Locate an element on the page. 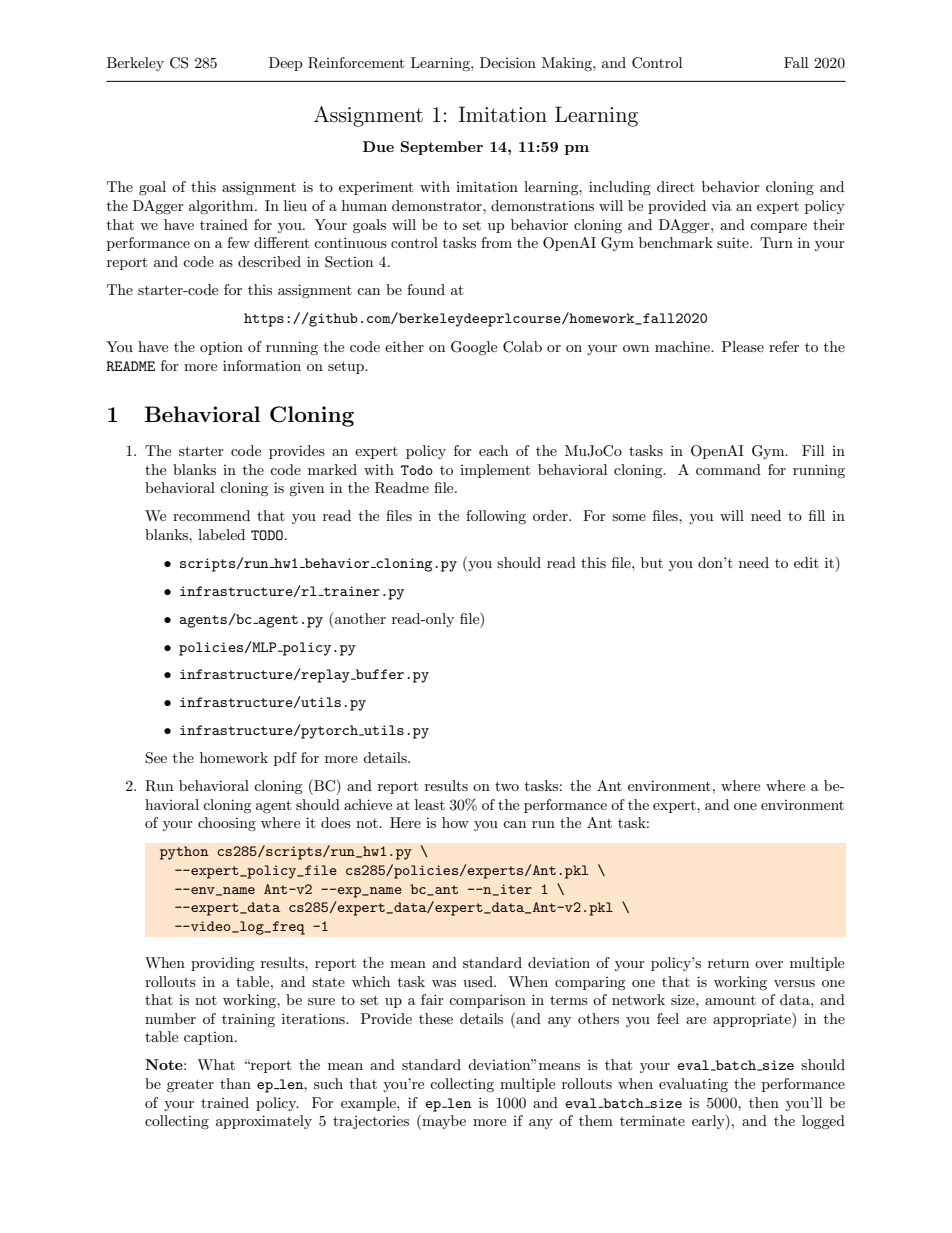  command is located at coordinates (728, 469).
